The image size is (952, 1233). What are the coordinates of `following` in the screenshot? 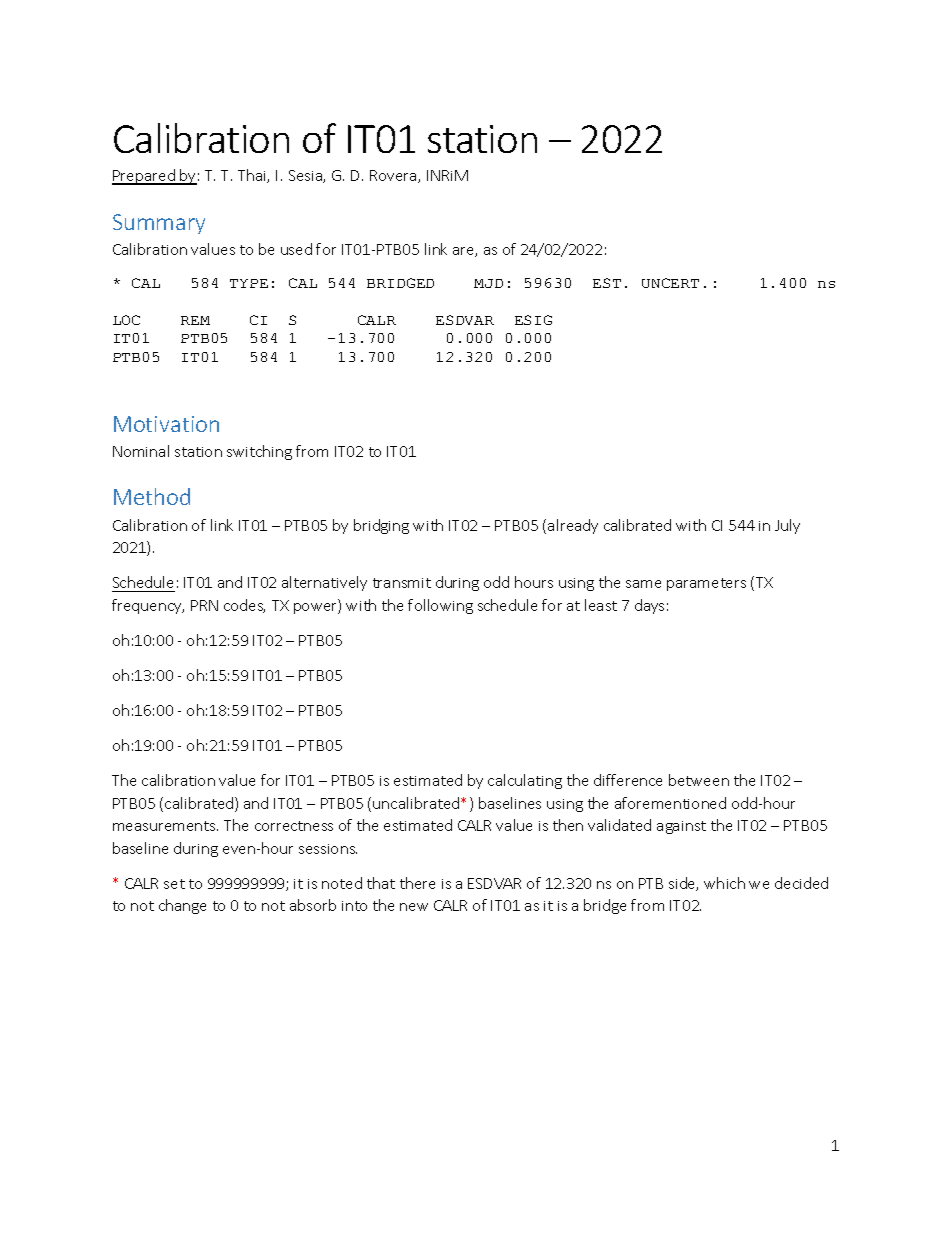 It's located at (440, 606).
